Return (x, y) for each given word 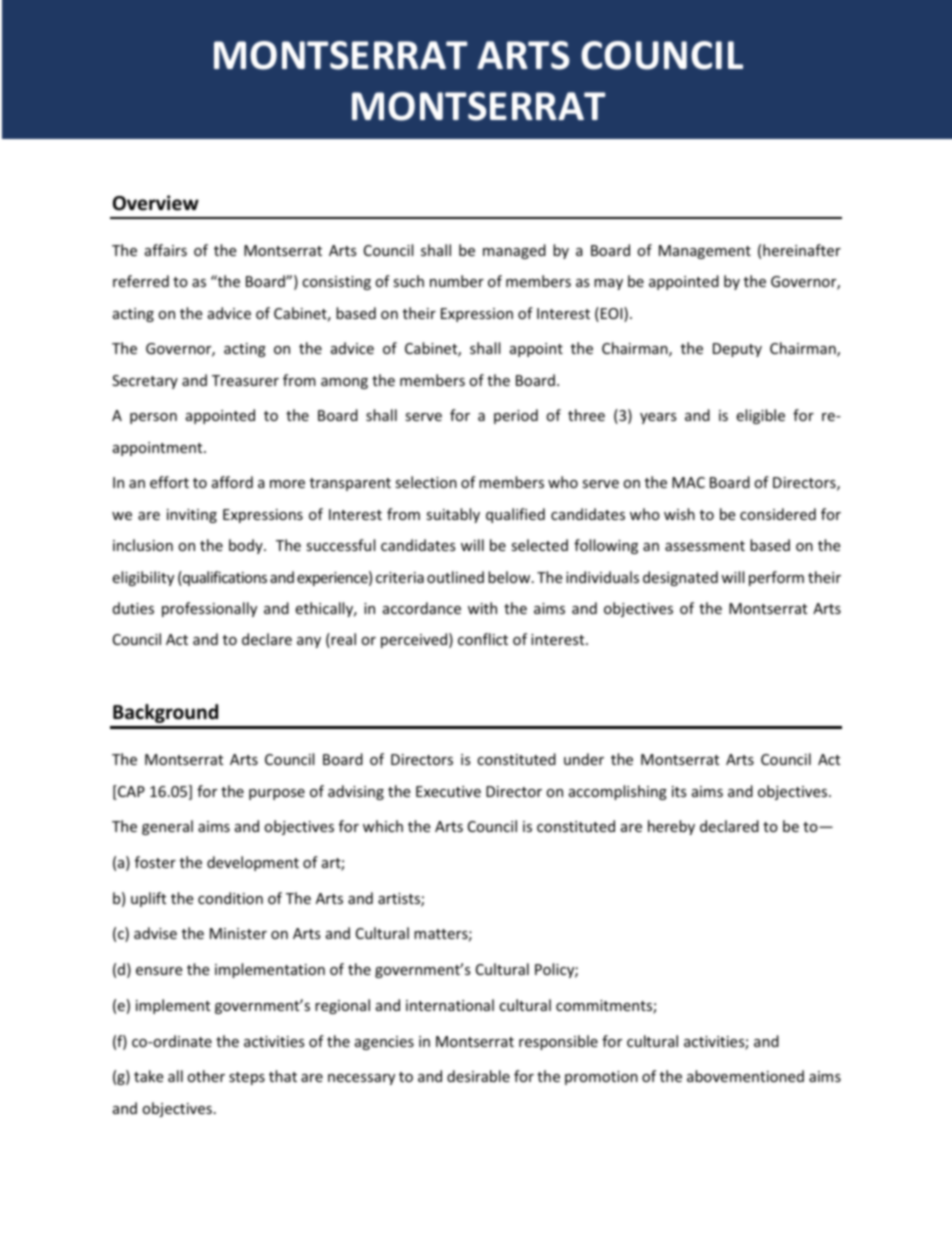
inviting (192, 516)
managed (514, 251)
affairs (166, 250)
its (679, 791)
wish (679, 514)
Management (705, 252)
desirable (478, 1076)
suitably (453, 515)
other (206, 1076)
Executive (448, 791)
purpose (277, 794)
